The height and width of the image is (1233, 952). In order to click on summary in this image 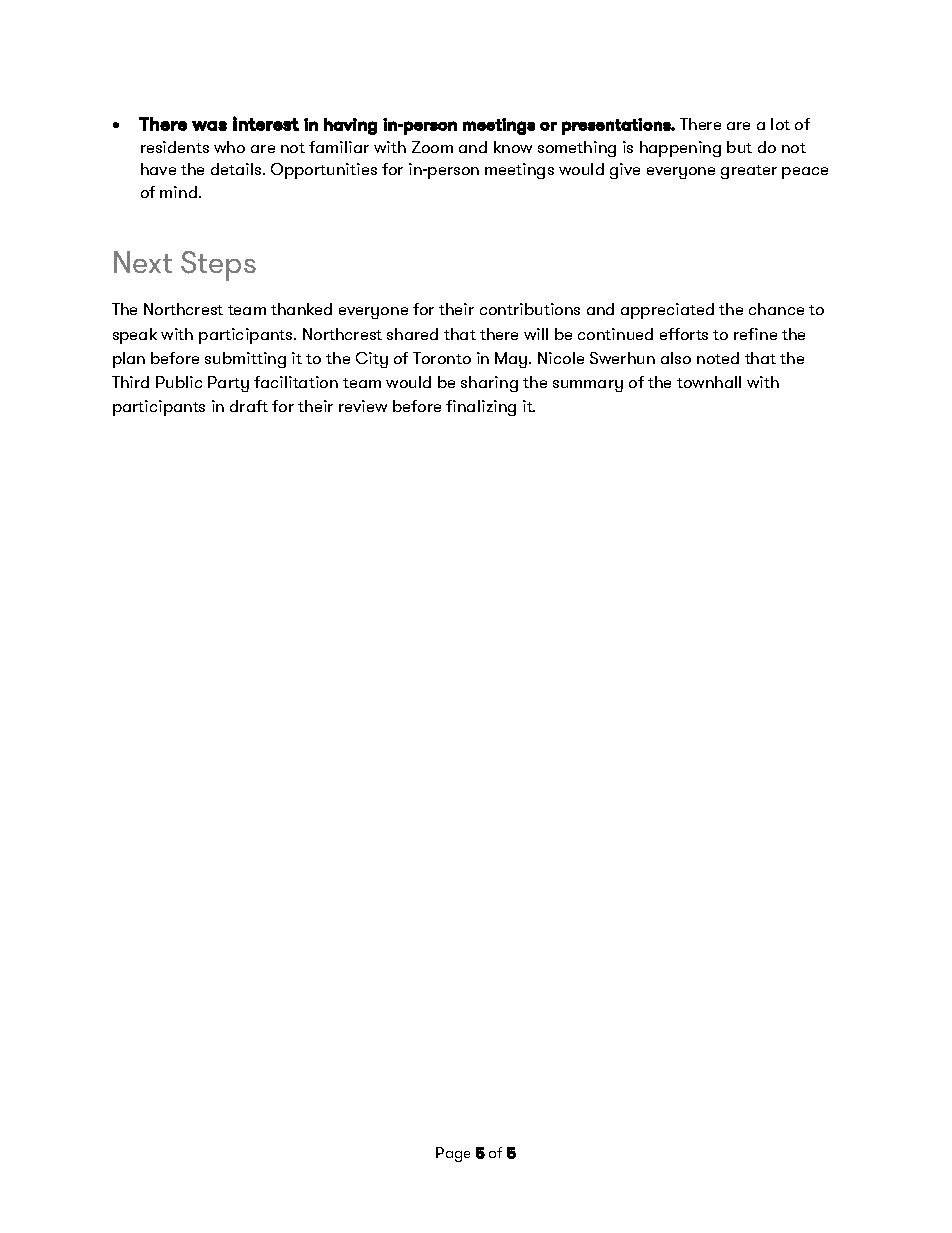, I will do `click(588, 386)`.
